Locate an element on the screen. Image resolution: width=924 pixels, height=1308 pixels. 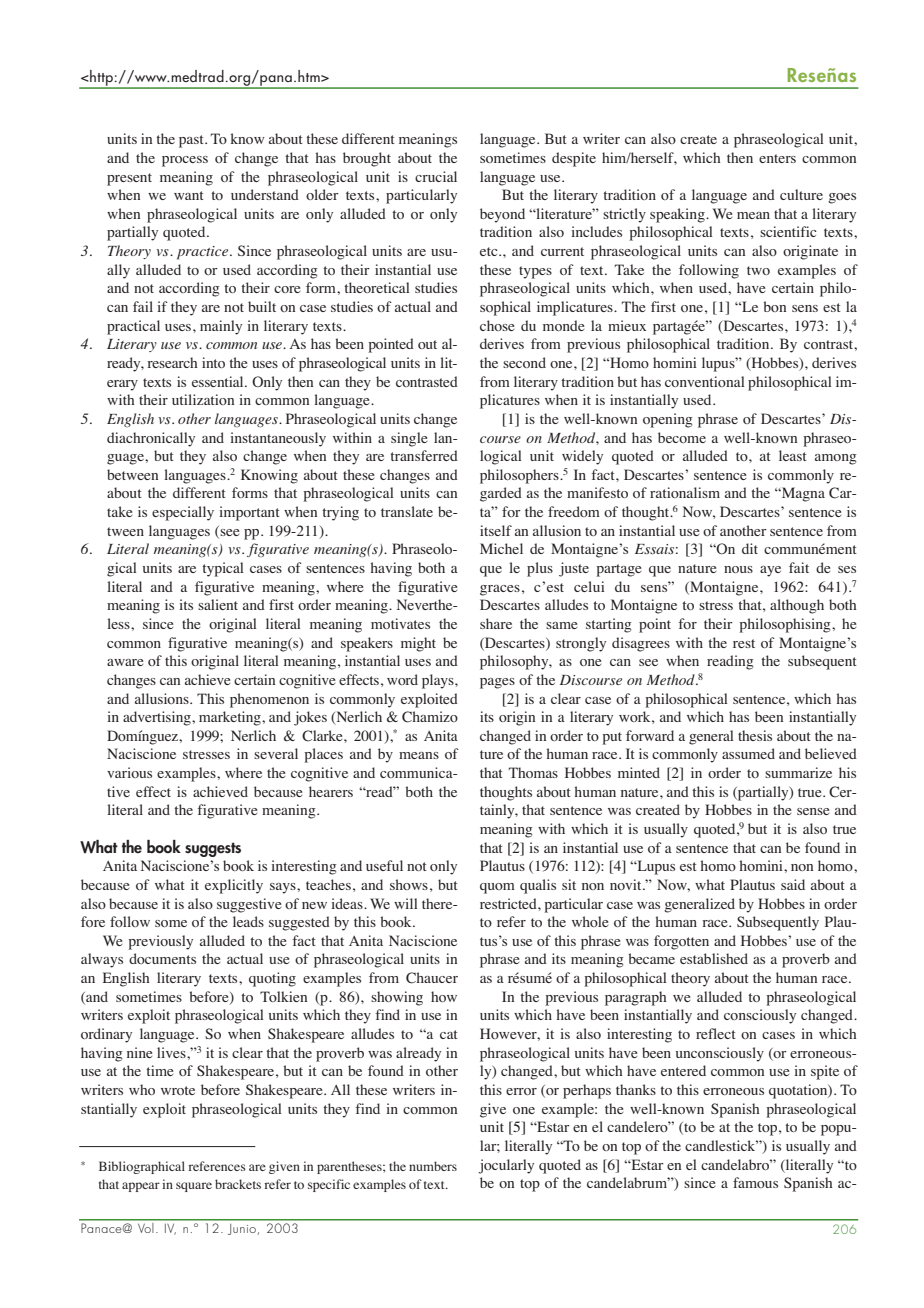
process is located at coordinates (185, 161).
